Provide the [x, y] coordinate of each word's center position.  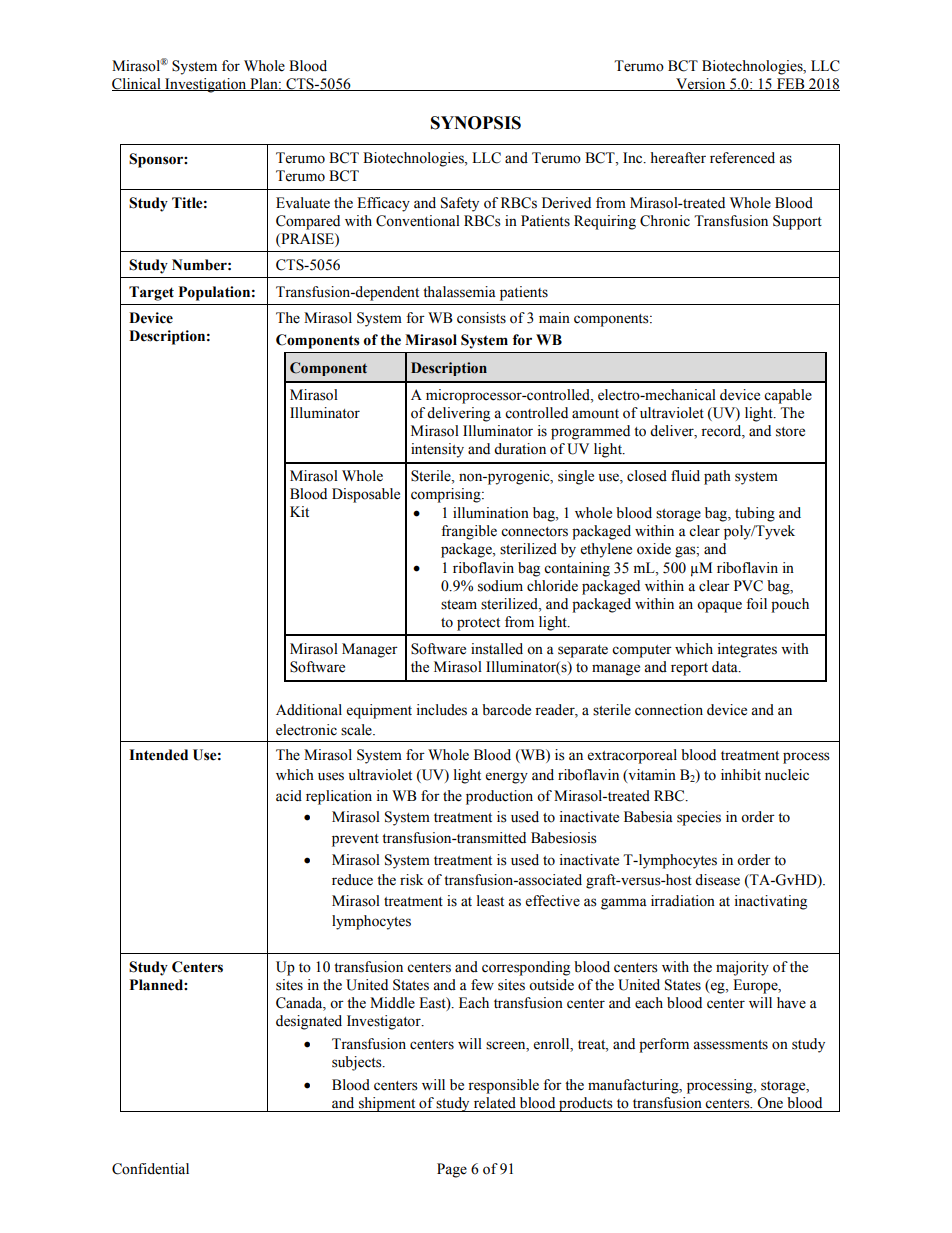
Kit [299, 511]
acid [289, 796]
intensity [437, 450]
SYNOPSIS [476, 123]
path [717, 477]
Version [701, 84]
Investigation [206, 85]
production [499, 797]
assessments [730, 1045]
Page [452, 1170]
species [699, 818]
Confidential [150, 1169]
